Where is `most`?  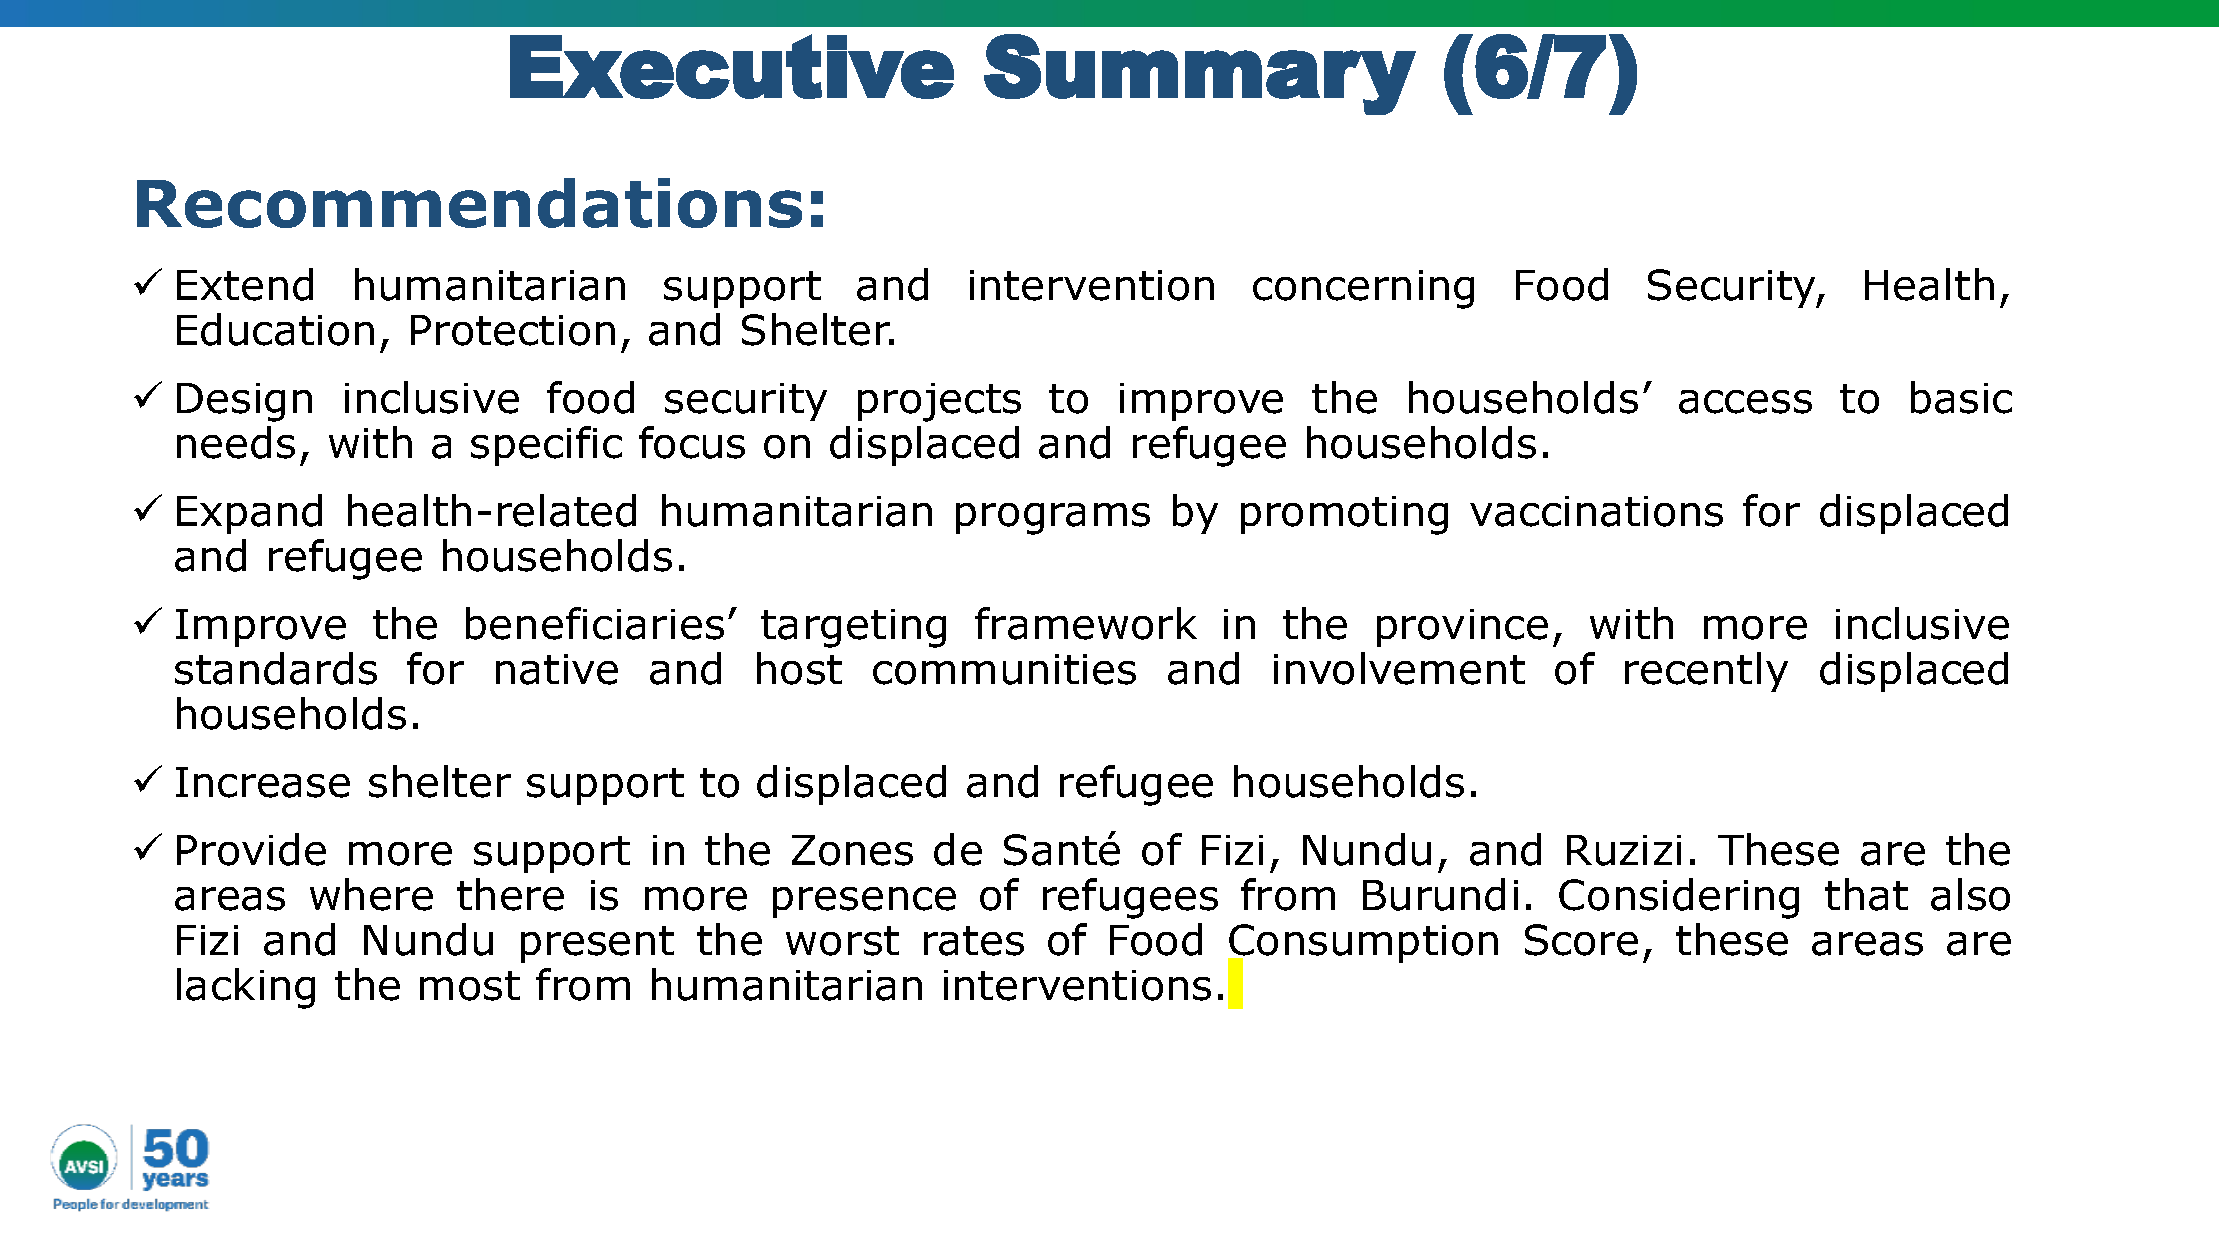
most is located at coordinates (470, 986).
